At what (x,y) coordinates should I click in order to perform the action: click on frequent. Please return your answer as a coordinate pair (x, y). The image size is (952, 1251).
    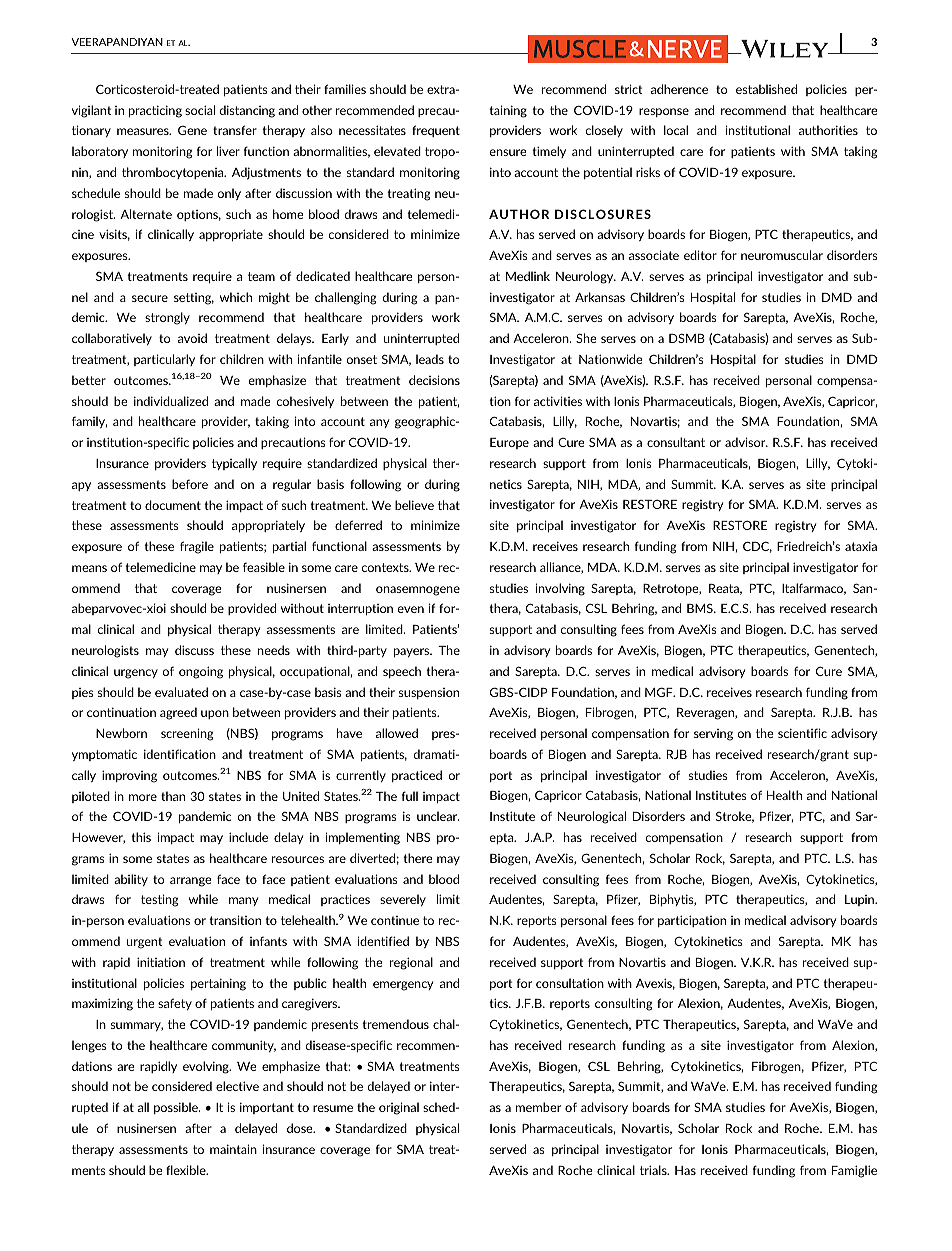
    Looking at the image, I should click on (436, 131).
